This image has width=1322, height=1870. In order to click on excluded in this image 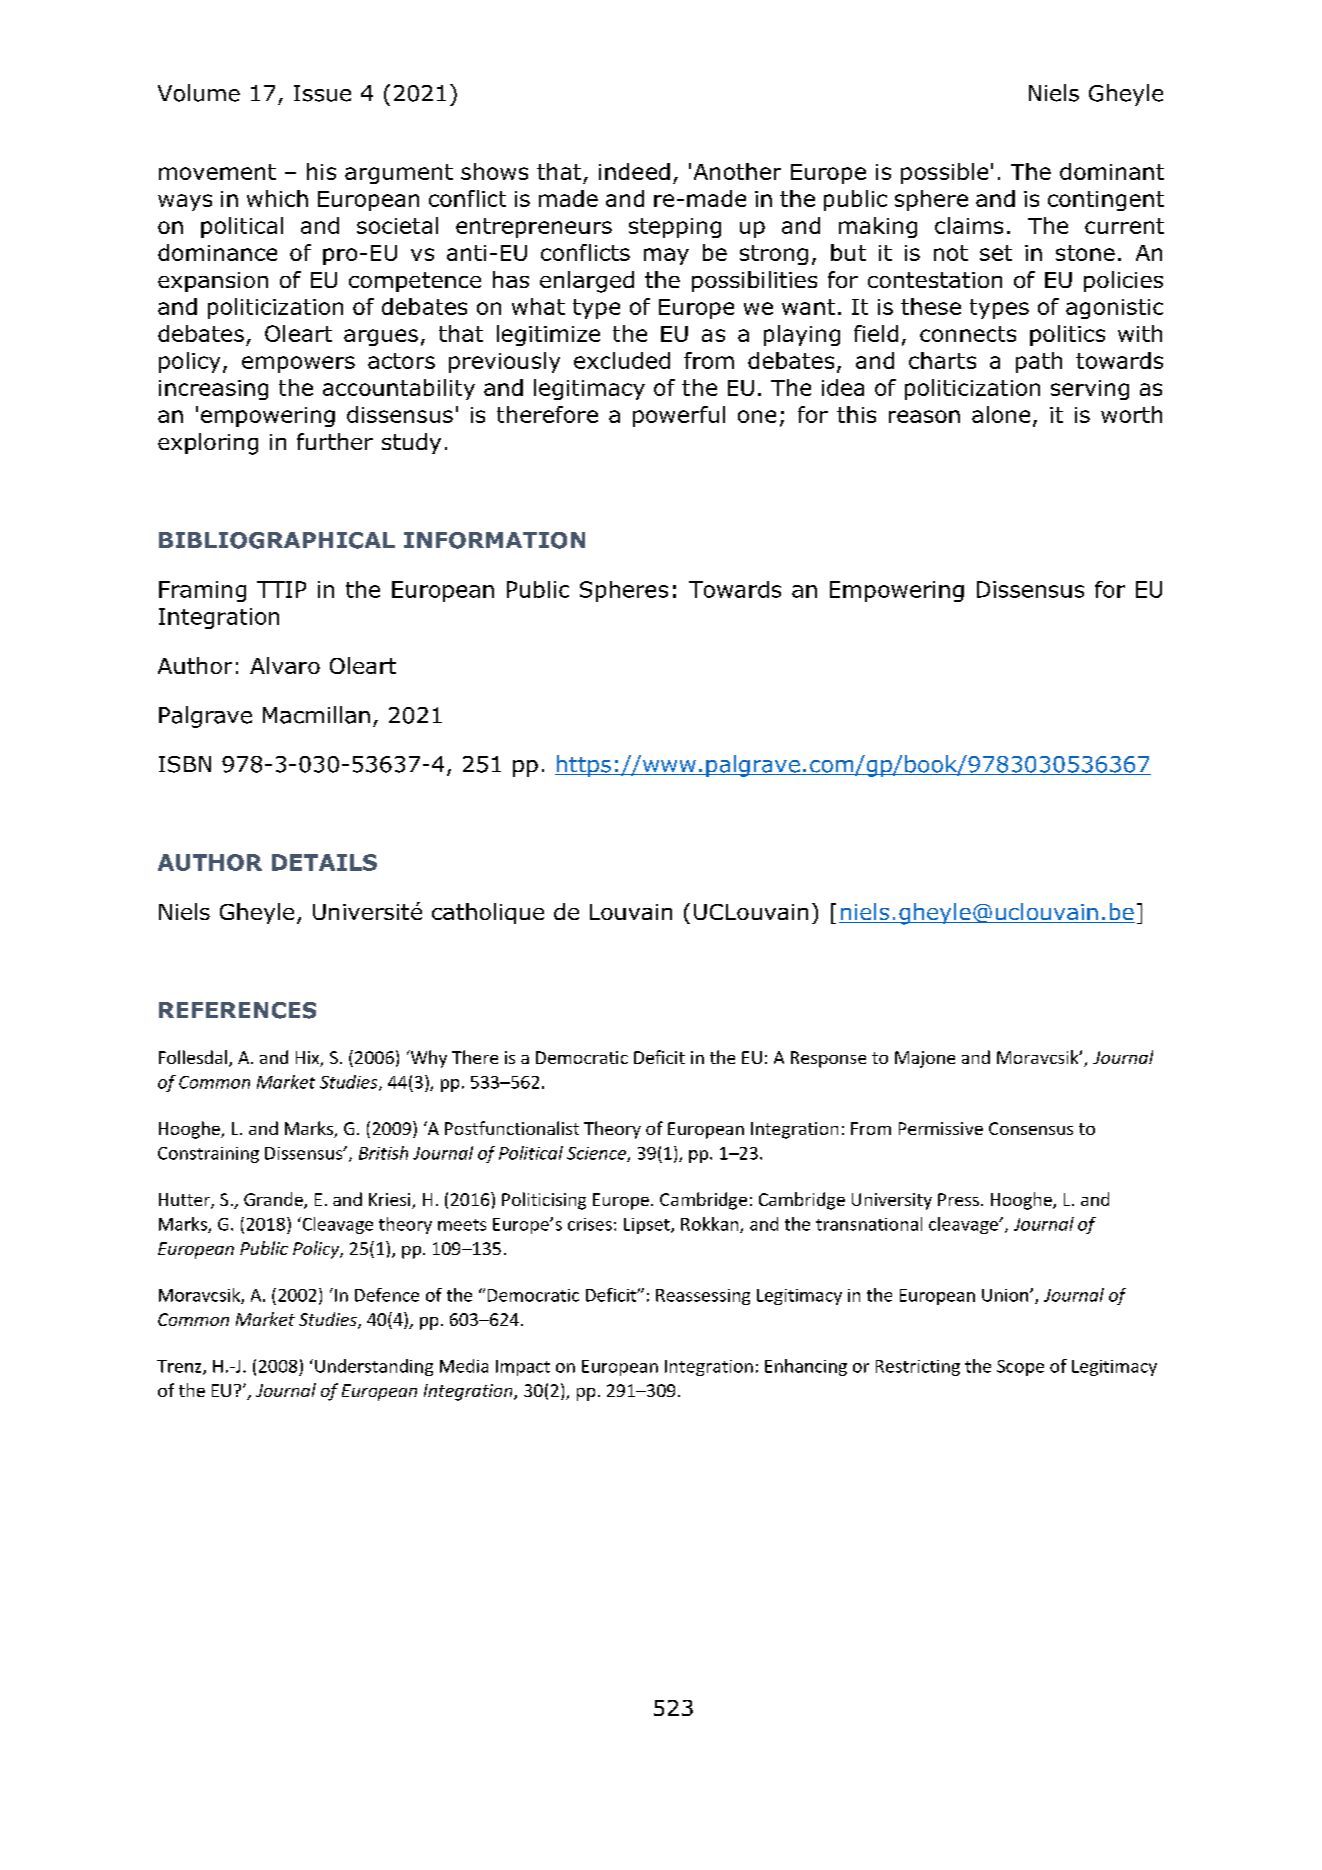, I will do `click(622, 360)`.
